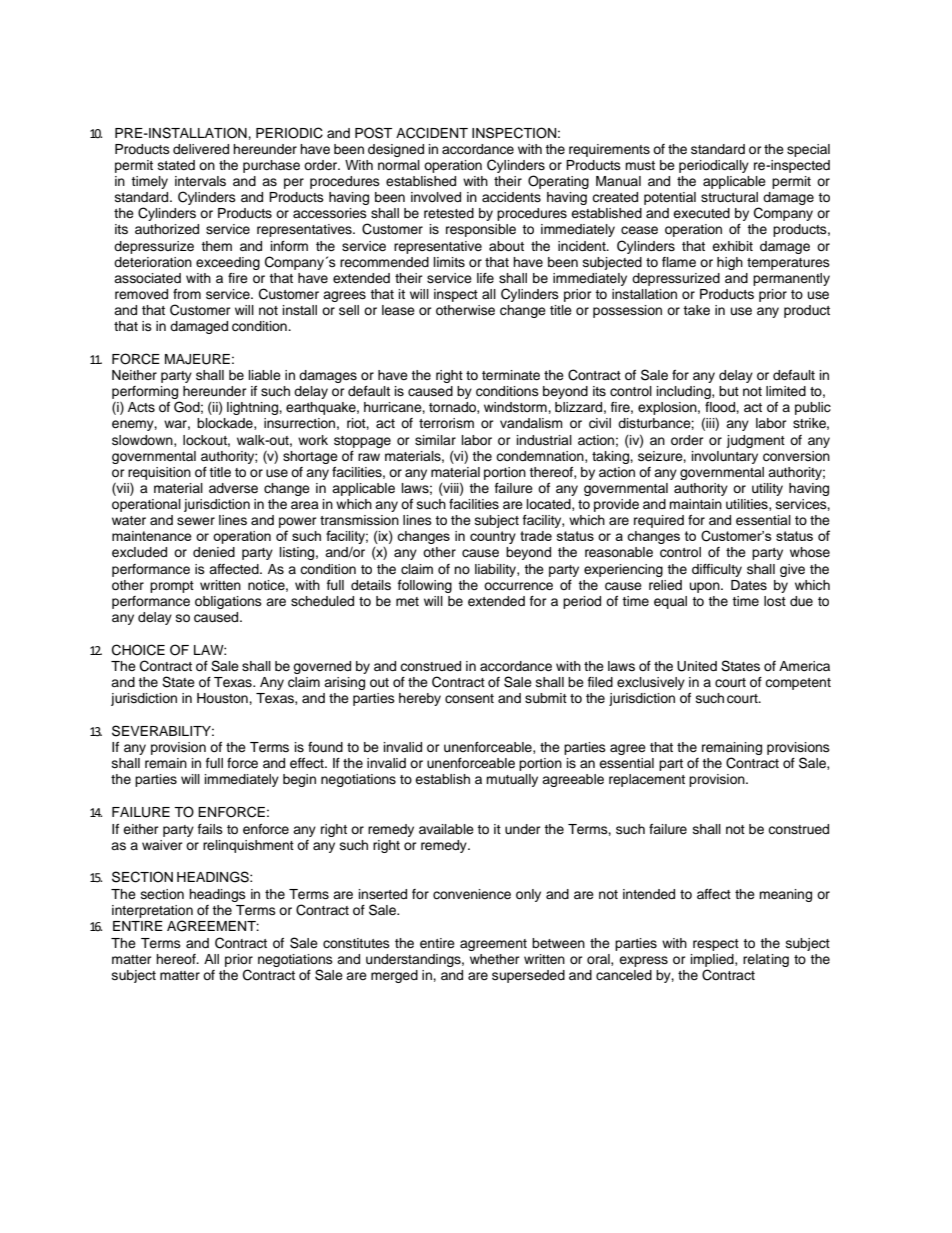  Describe the element at coordinates (495, 959) in the screenshot. I see `whether` at that location.
